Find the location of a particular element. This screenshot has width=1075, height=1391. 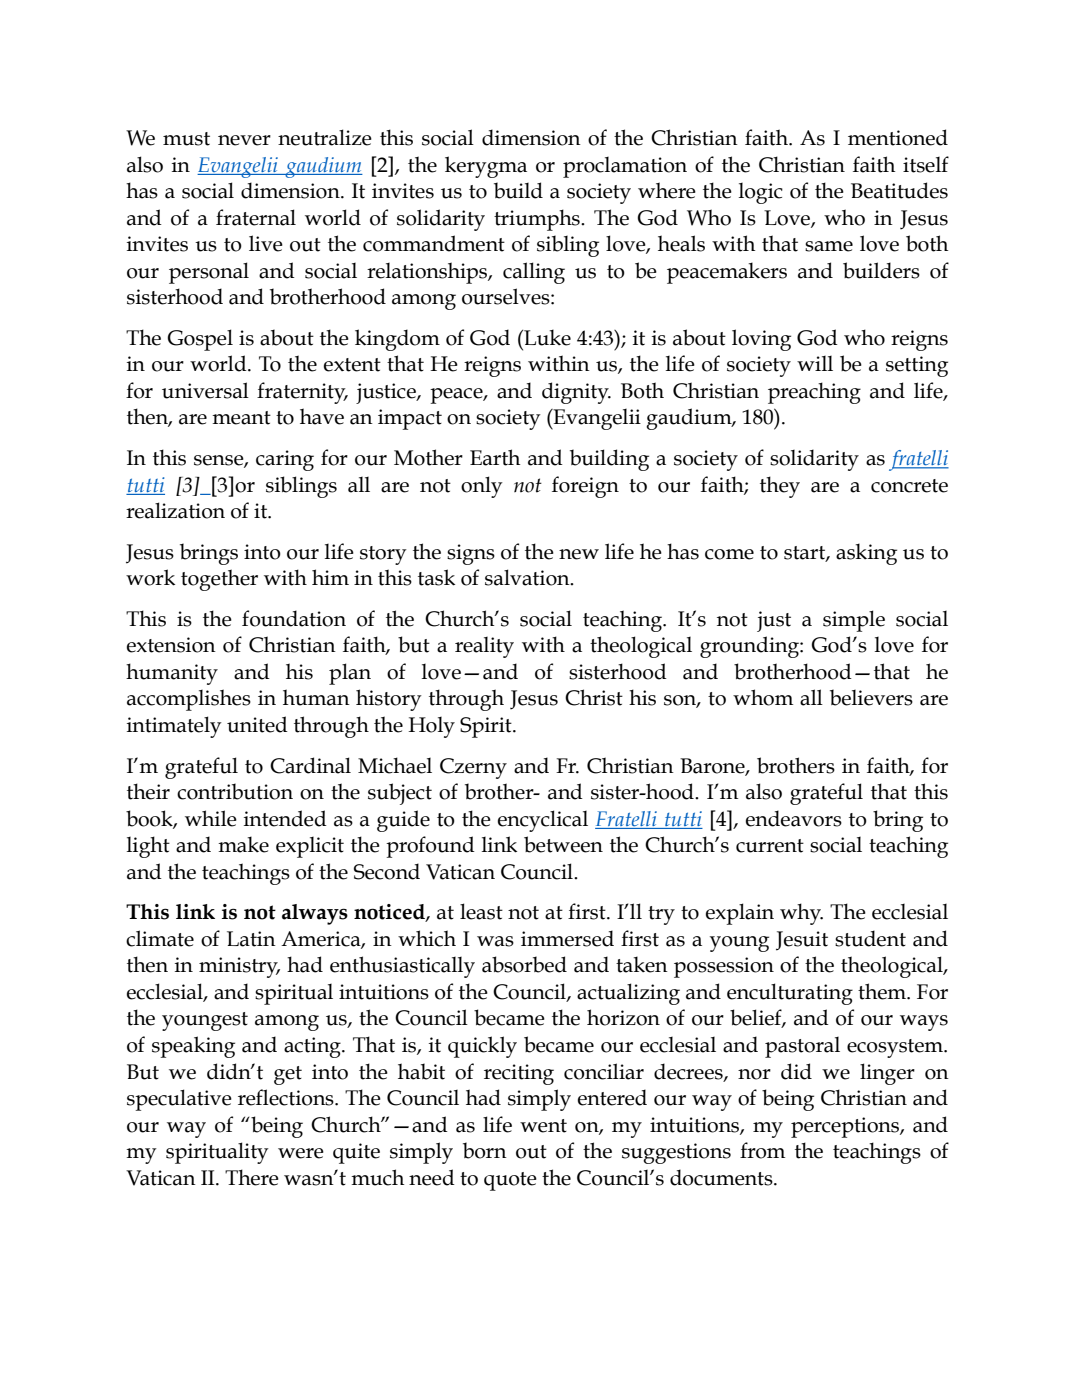

Latin is located at coordinates (251, 939).
